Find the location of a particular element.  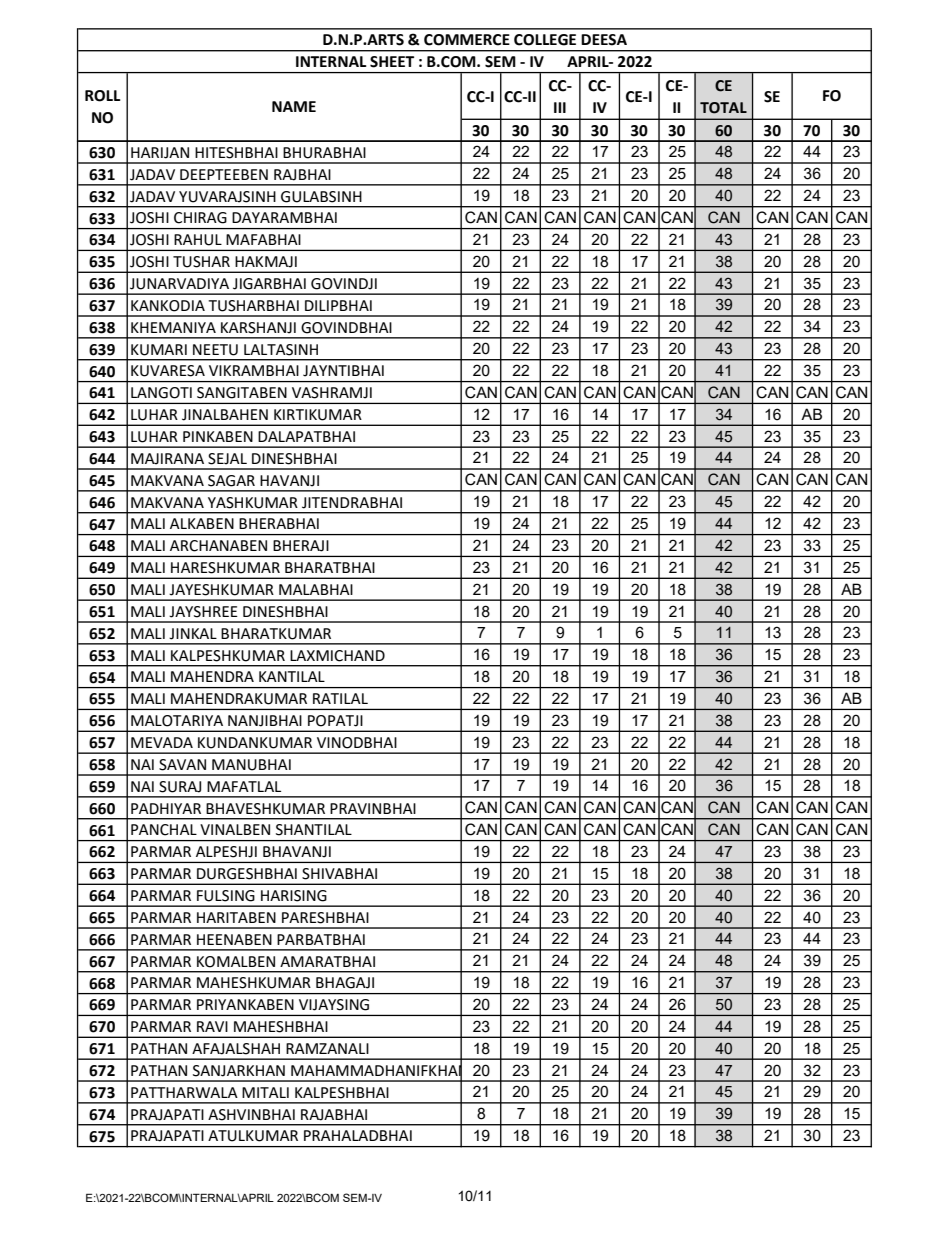

RAHUL is located at coordinates (198, 240).
